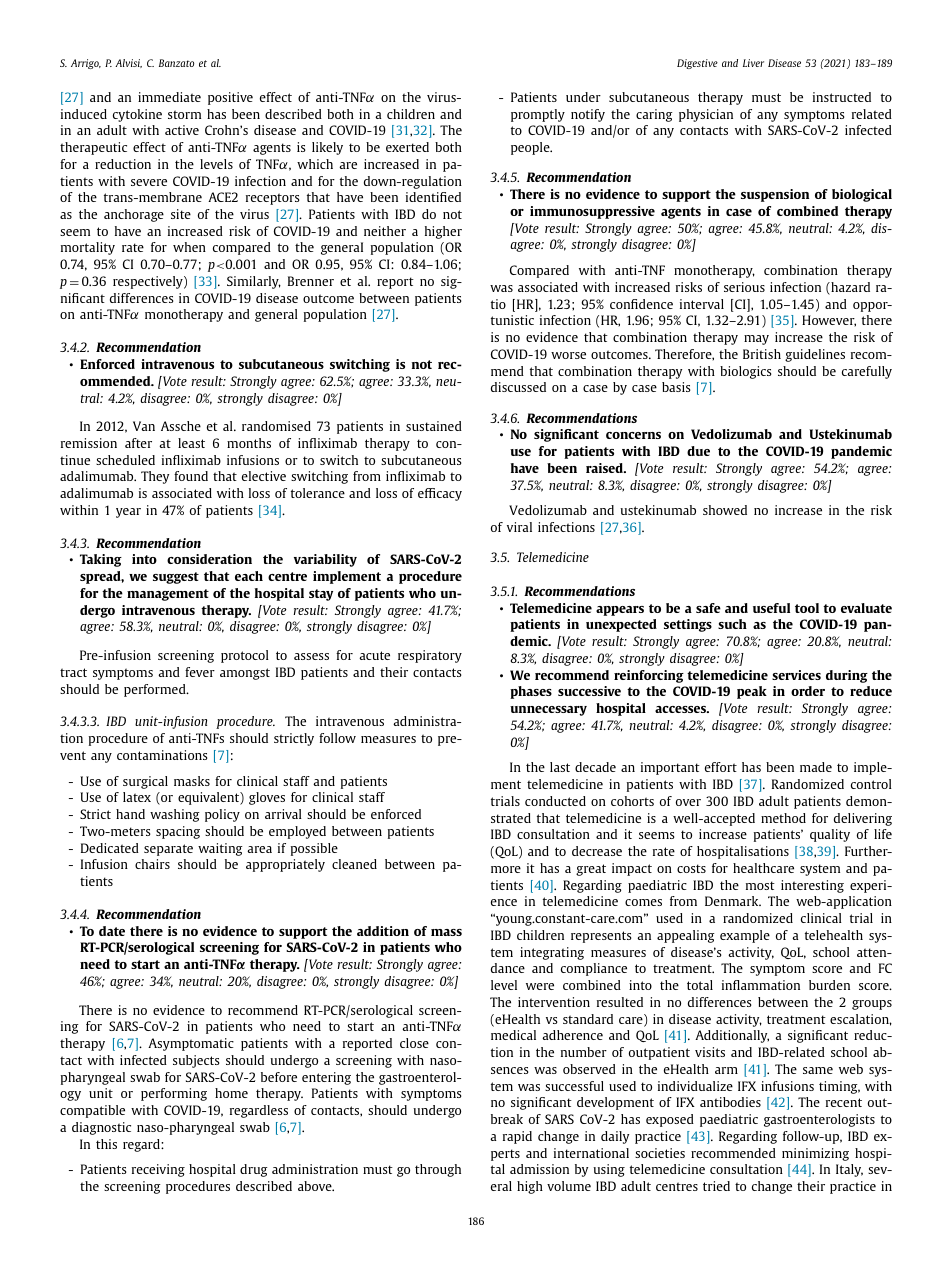 This screenshot has width=952, height=1271. What do you see at coordinates (430, 656) in the screenshot?
I see `respiratory` at bounding box center [430, 656].
